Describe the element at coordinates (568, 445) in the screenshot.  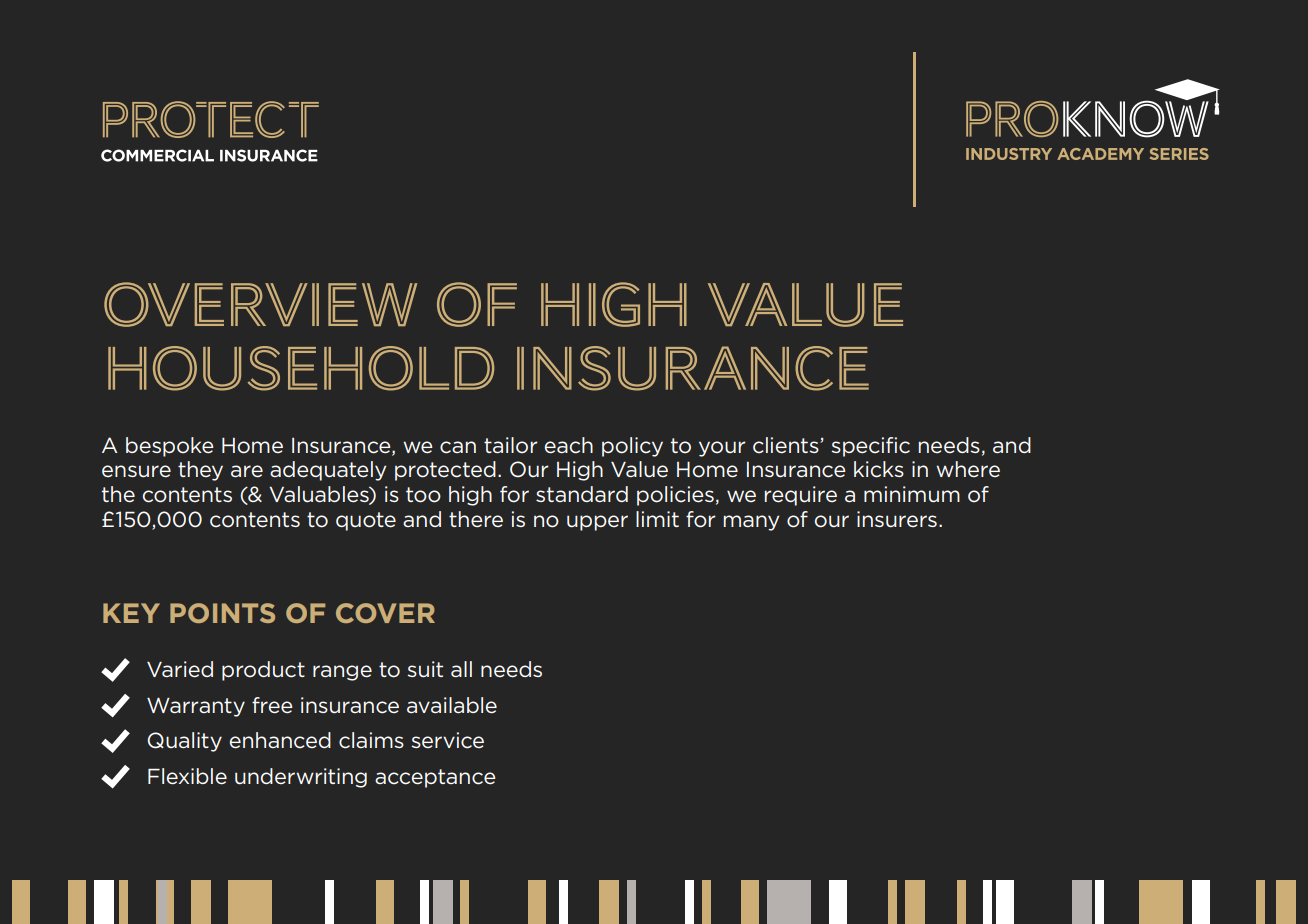
I see `each` at that location.
